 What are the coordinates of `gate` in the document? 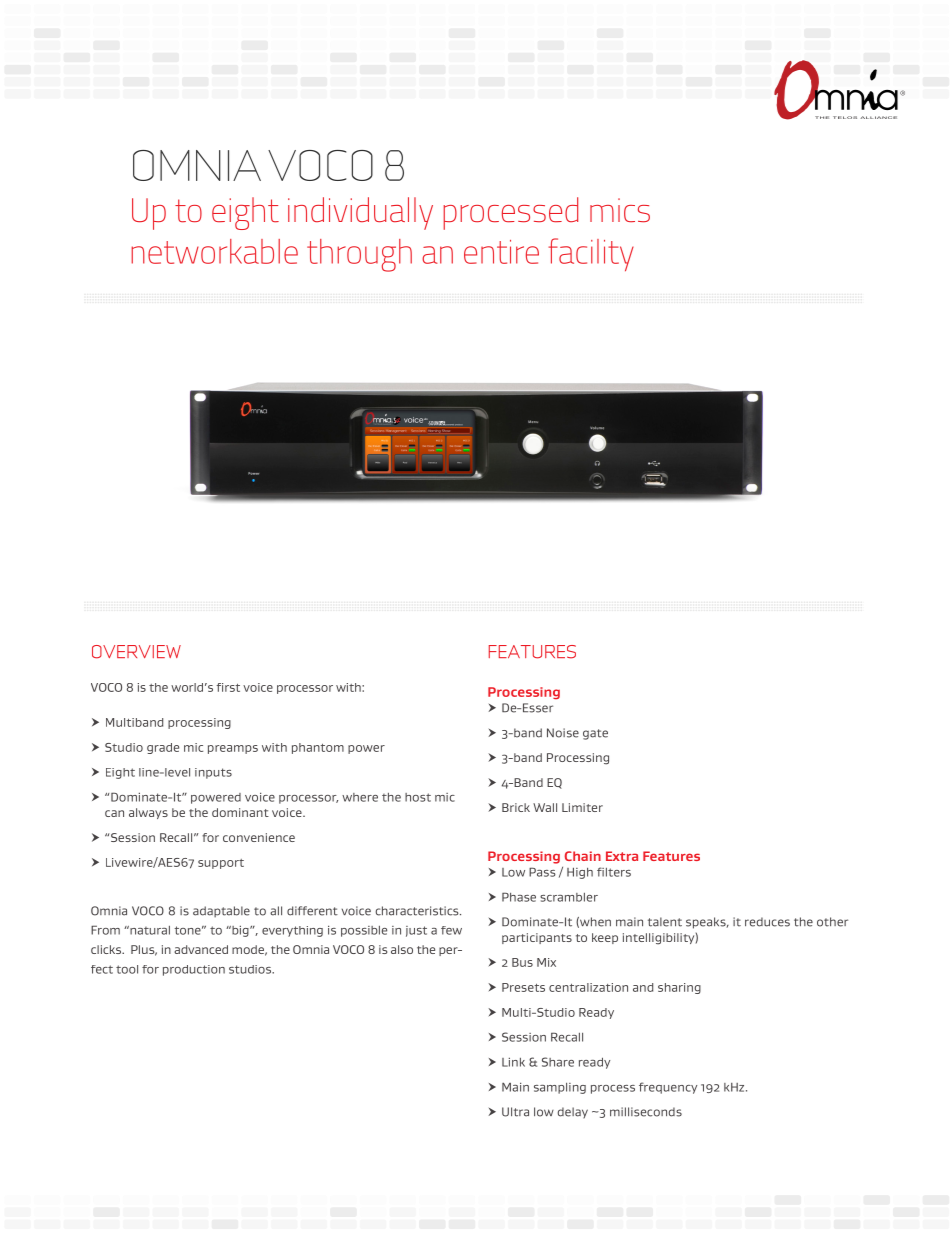 It's located at (595, 734).
